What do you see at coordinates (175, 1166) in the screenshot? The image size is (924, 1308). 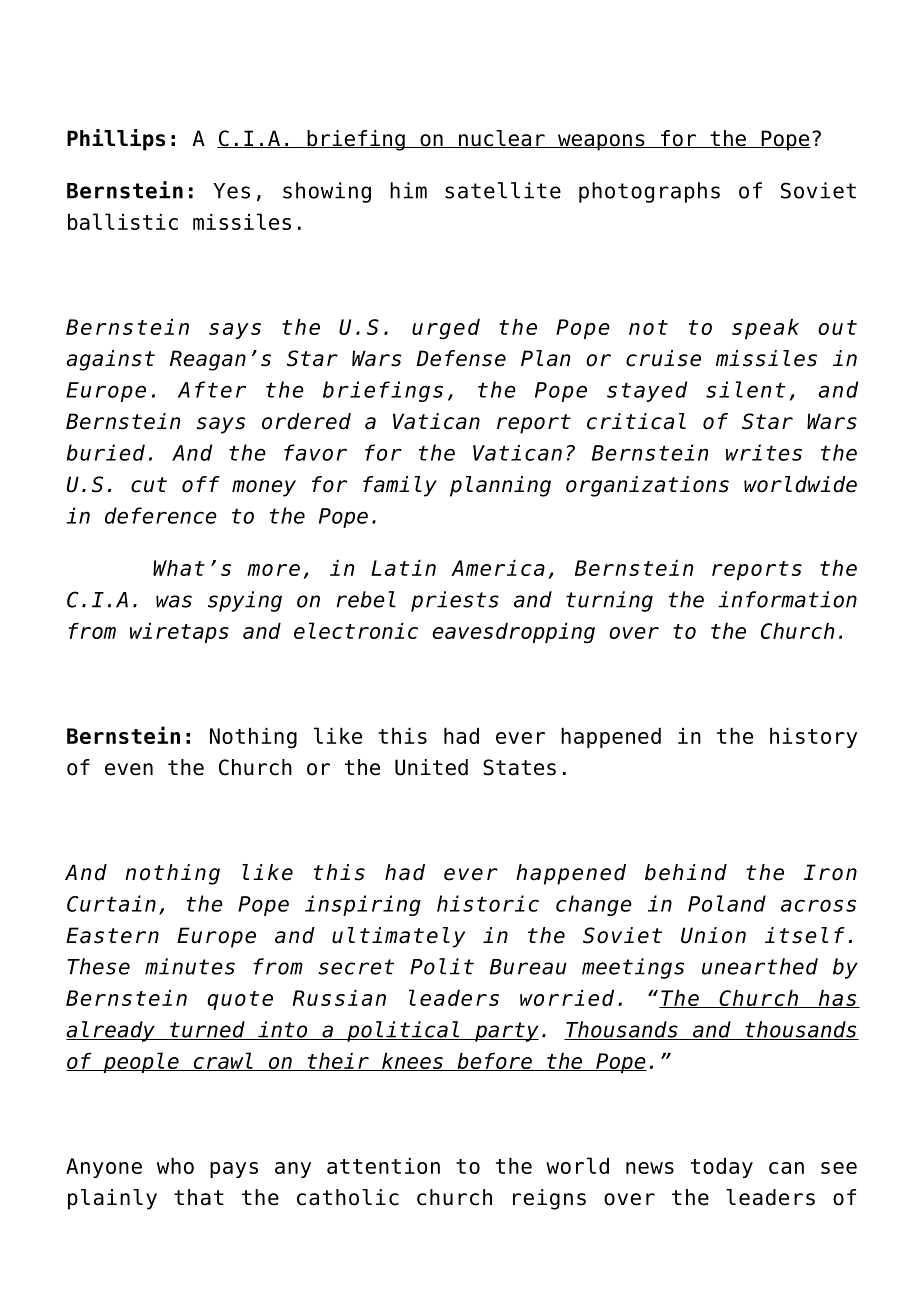 I see `who` at bounding box center [175, 1166].
